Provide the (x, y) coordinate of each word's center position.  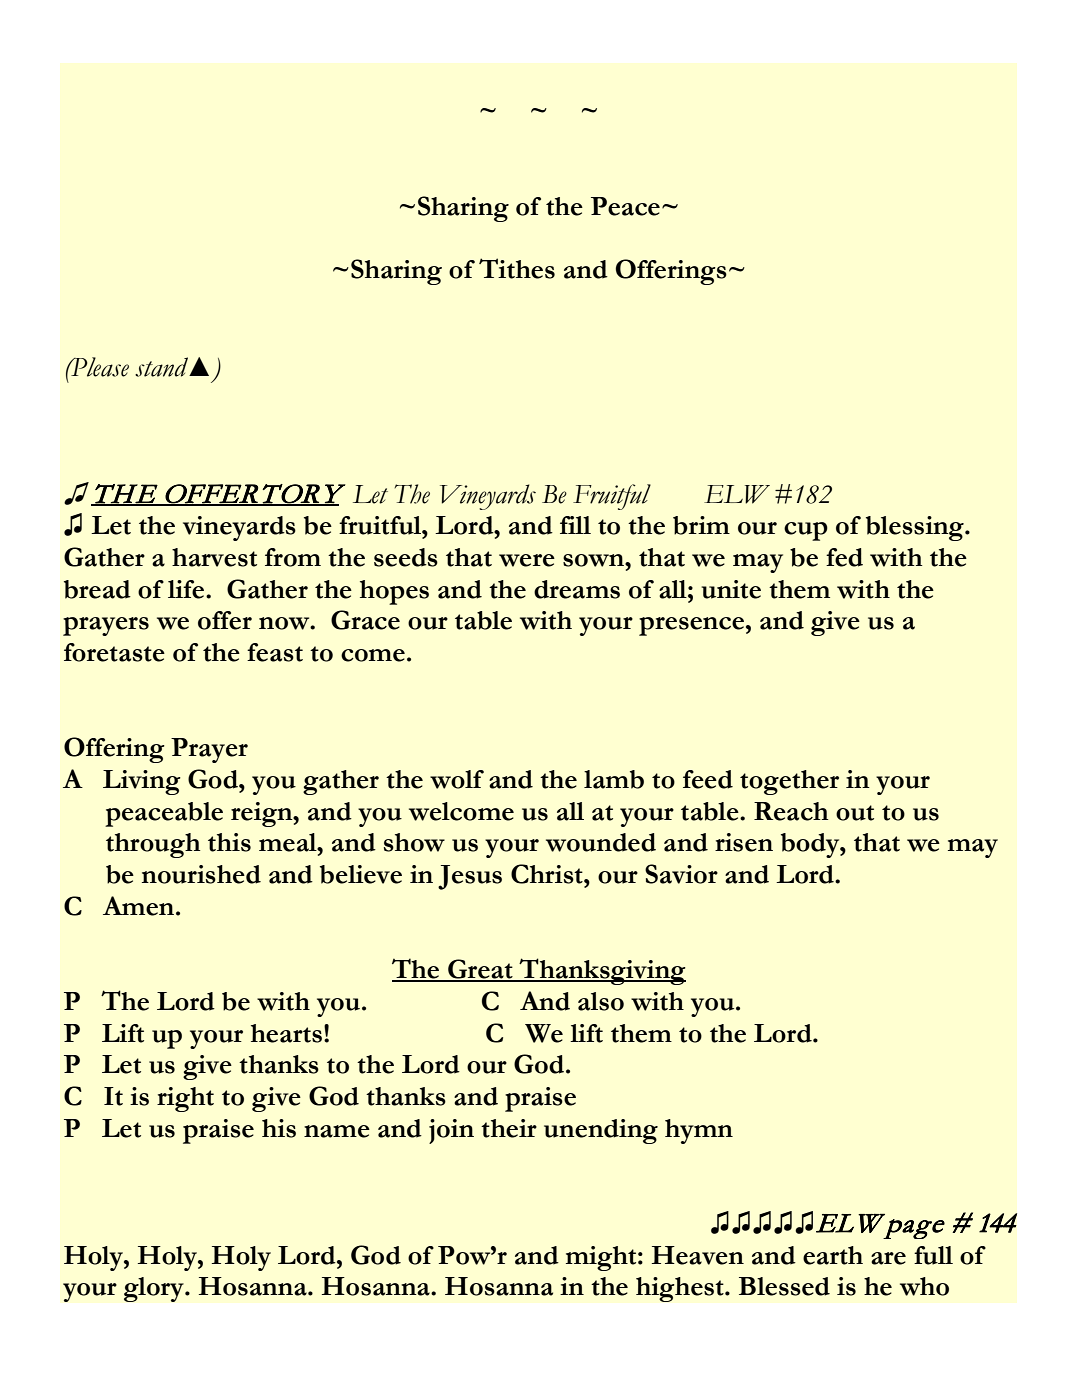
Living (142, 782)
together (789, 782)
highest (681, 1289)
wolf (457, 779)
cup (806, 531)
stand (163, 367)
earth (833, 1255)
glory (155, 1289)
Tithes (517, 268)
